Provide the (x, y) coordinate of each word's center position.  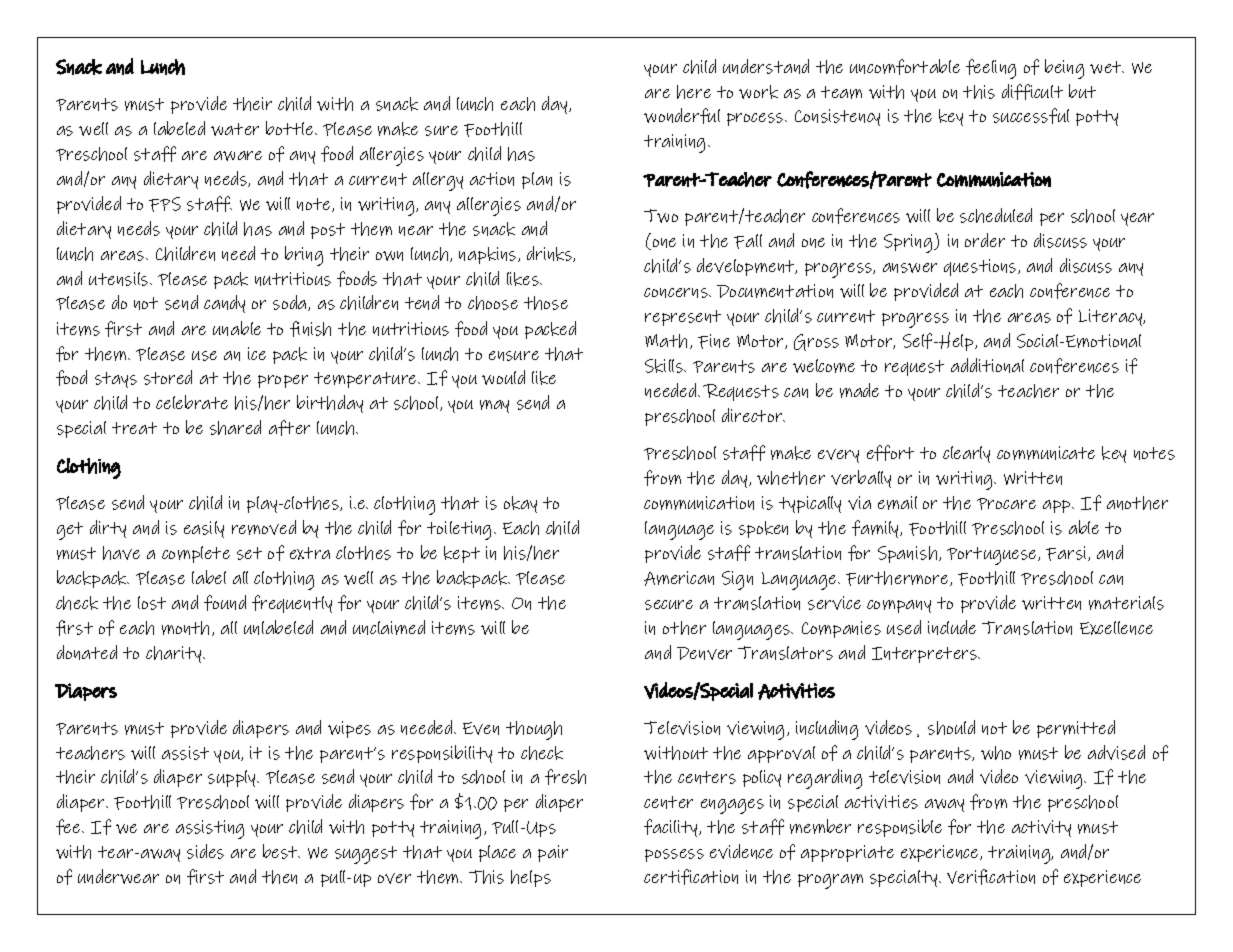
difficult (1032, 92)
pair (553, 853)
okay (520, 504)
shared (235, 427)
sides (205, 851)
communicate (1046, 453)
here (694, 92)
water (235, 129)
